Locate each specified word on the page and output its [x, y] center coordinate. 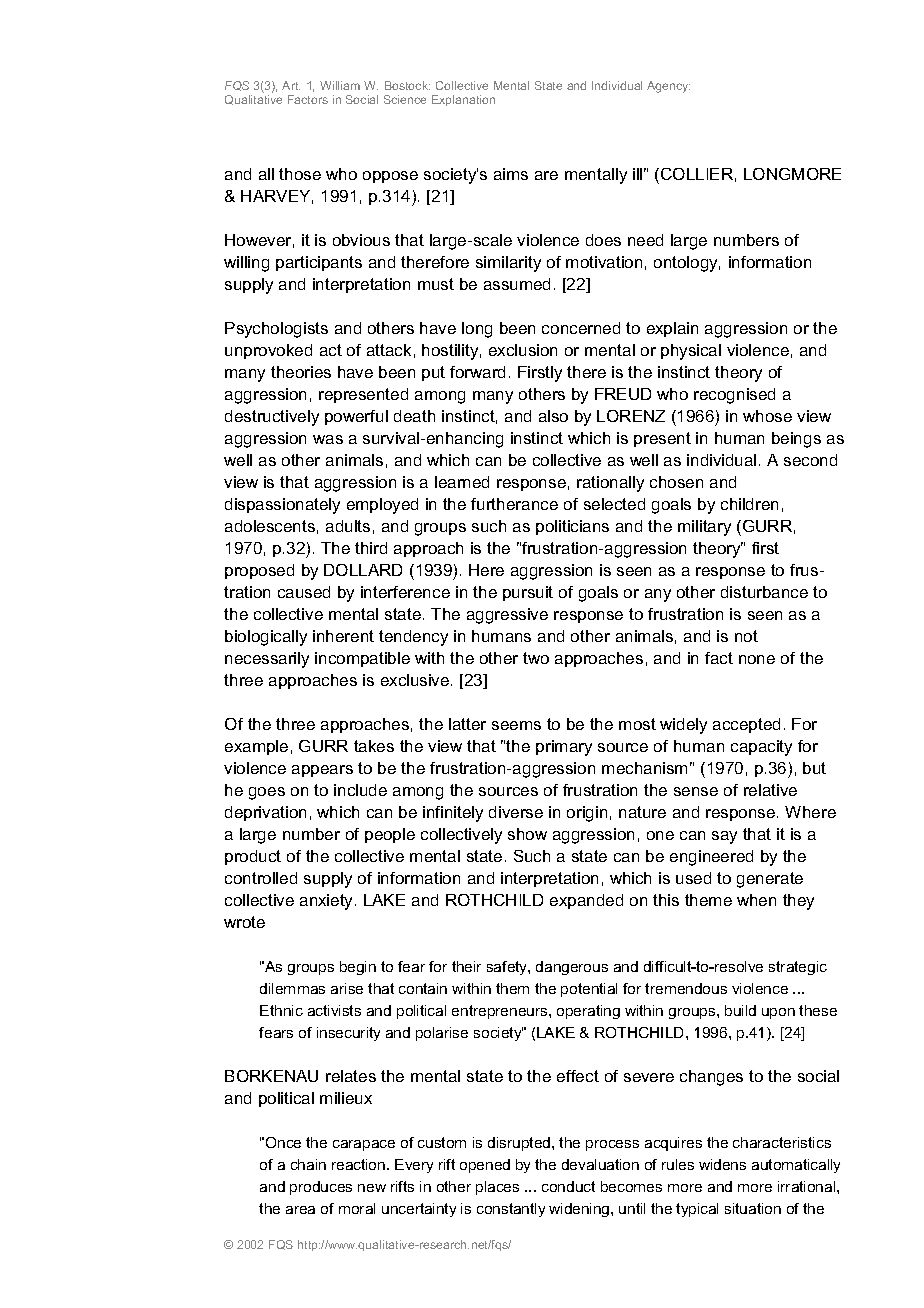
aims [511, 174]
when [756, 900]
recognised [734, 396]
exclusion [523, 350]
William [340, 85]
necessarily [267, 660]
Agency [668, 87]
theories [301, 372]
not [746, 636]
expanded [586, 901]
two [536, 658]
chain [308, 1164]
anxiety [328, 902]
